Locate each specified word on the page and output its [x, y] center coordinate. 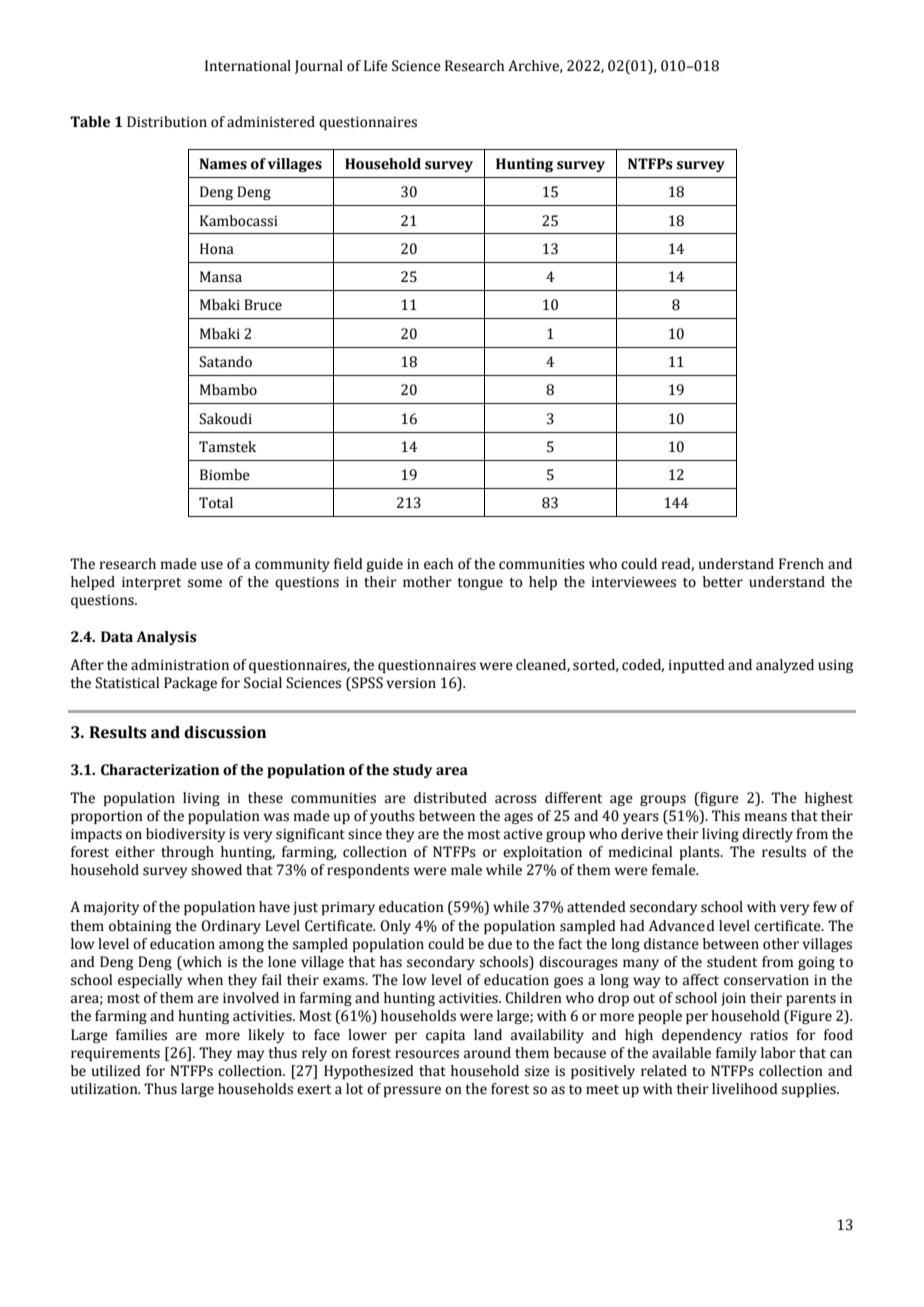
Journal [319, 67]
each [438, 564]
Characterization [160, 770]
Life [376, 66]
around [487, 1053]
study [412, 771]
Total [216, 503]
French [801, 564]
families [141, 1035]
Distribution [167, 122]
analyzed [785, 666]
